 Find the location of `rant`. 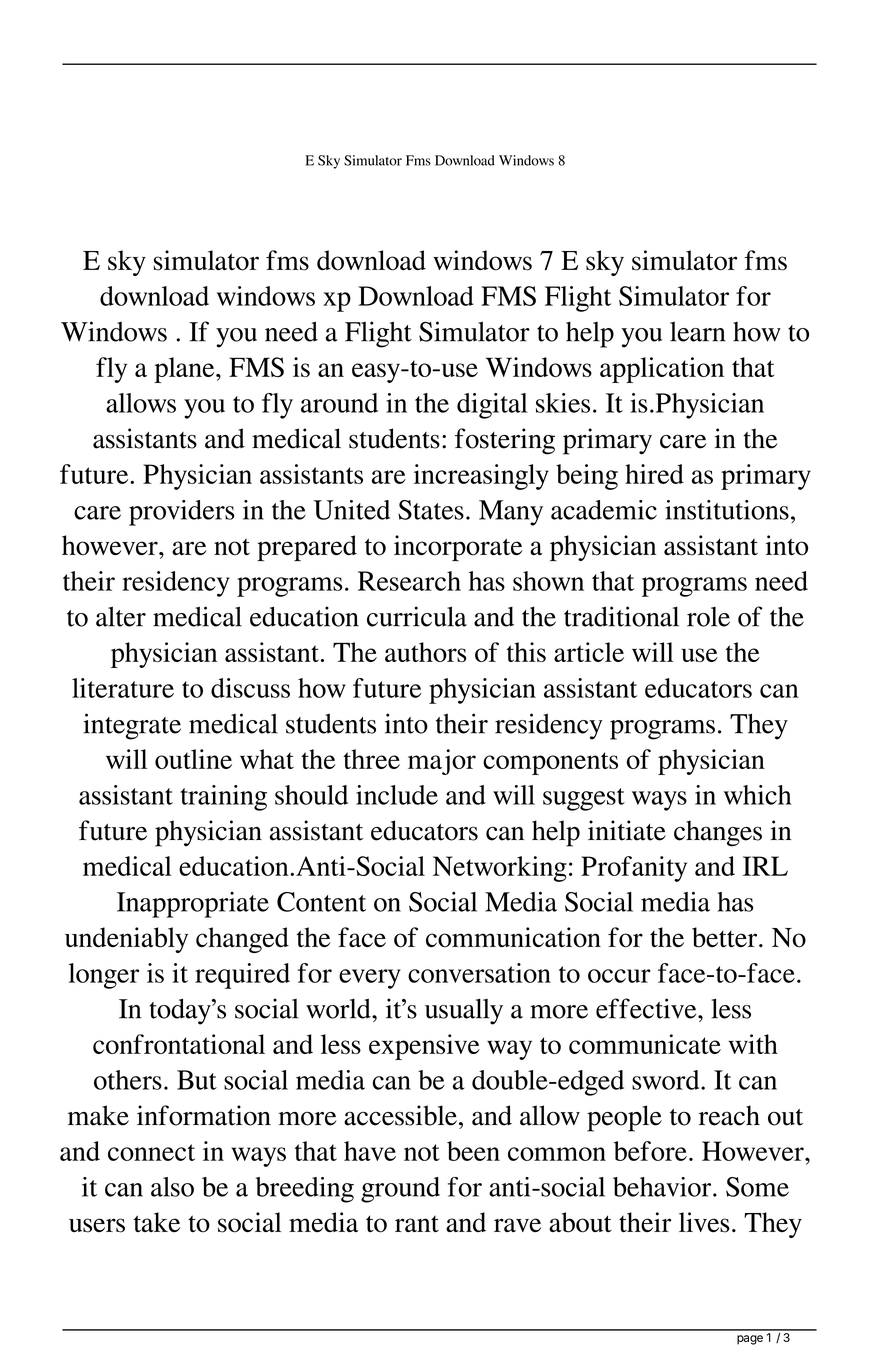

rant is located at coordinates (417, 1224).
